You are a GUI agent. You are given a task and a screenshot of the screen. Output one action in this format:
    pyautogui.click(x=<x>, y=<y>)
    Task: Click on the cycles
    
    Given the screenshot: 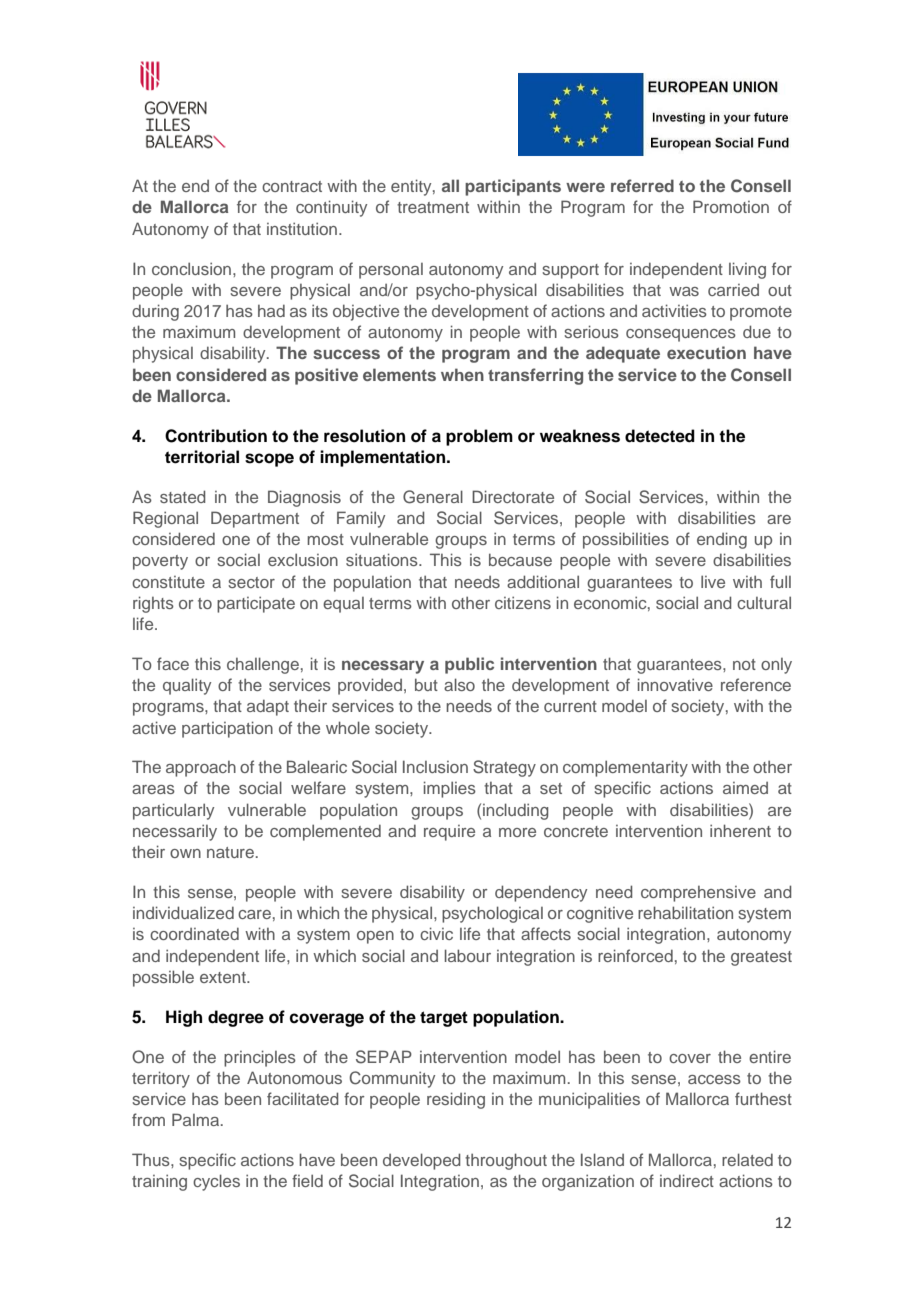 What is the action you would take?
    pyautogui.click(x=216, y=1182)
